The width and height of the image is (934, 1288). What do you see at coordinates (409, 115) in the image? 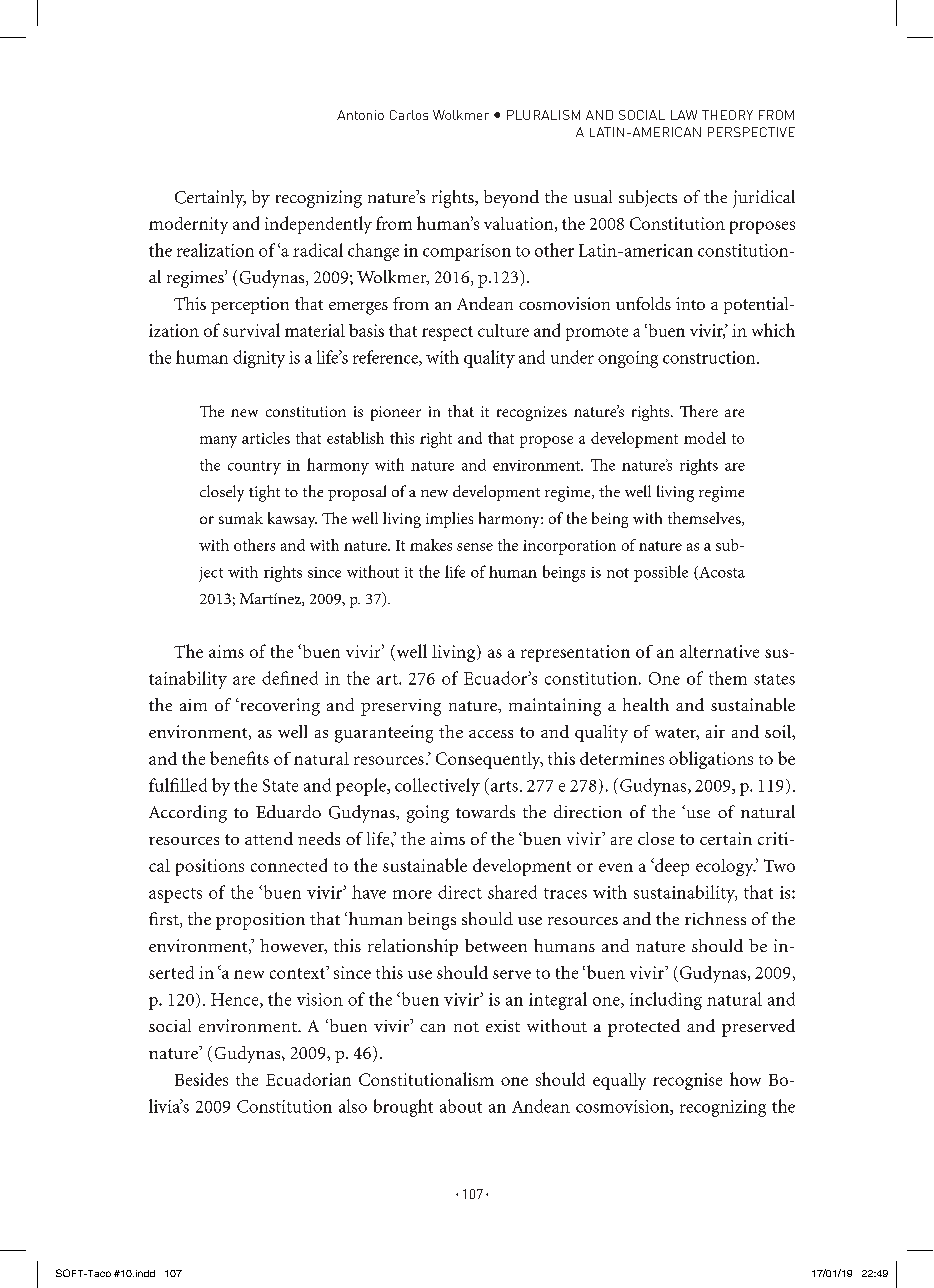
I see `Carlos` at bounding box center [409, 115].
